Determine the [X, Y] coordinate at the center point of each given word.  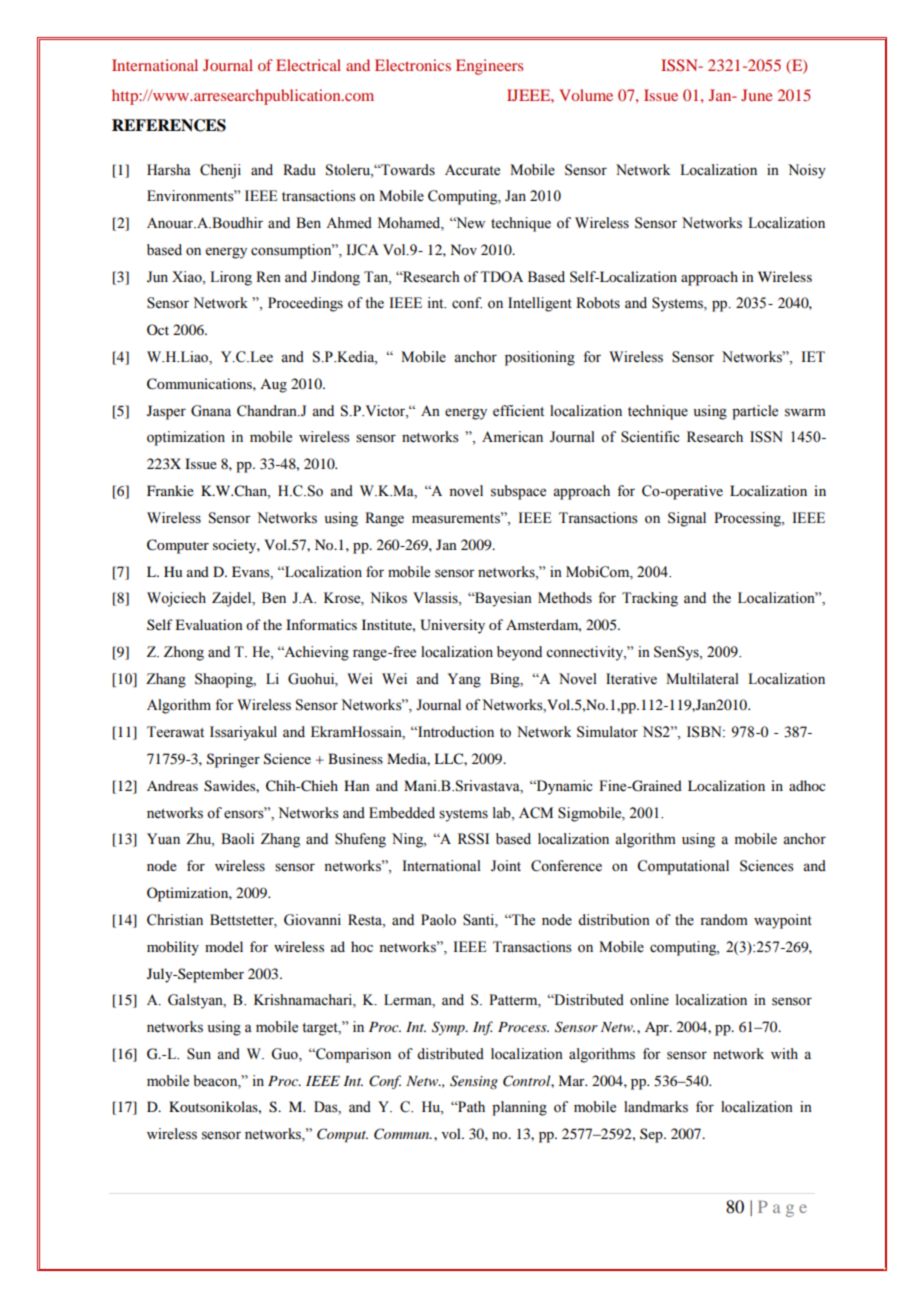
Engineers [489, 67]
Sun [199, 1054]
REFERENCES [169, 125]
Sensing [474, 1082]
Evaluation [209, 624]
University [452, 626]
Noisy [807, 171]
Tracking [650, 599]
